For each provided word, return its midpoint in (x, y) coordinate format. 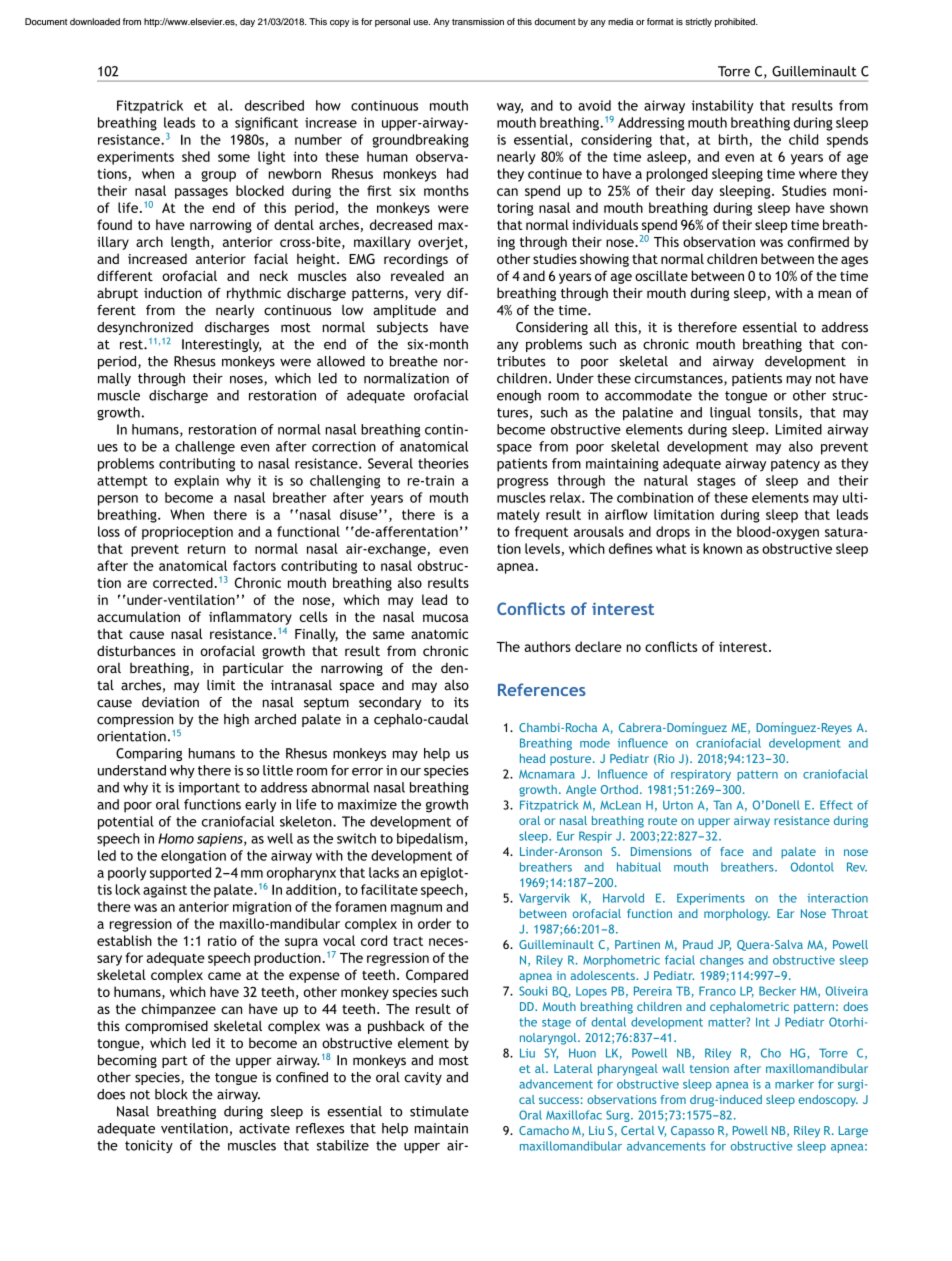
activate (264, 1128)
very (428, 295)
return (206, 549)
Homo (176, 838)
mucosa (445, 618)
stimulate (439, 1111)
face (732, 851)
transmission (478, 22)
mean (834, 294)
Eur (566, 836)
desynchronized (145, 328)
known (722, 548)
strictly (698, 22)
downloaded (95, 21)
